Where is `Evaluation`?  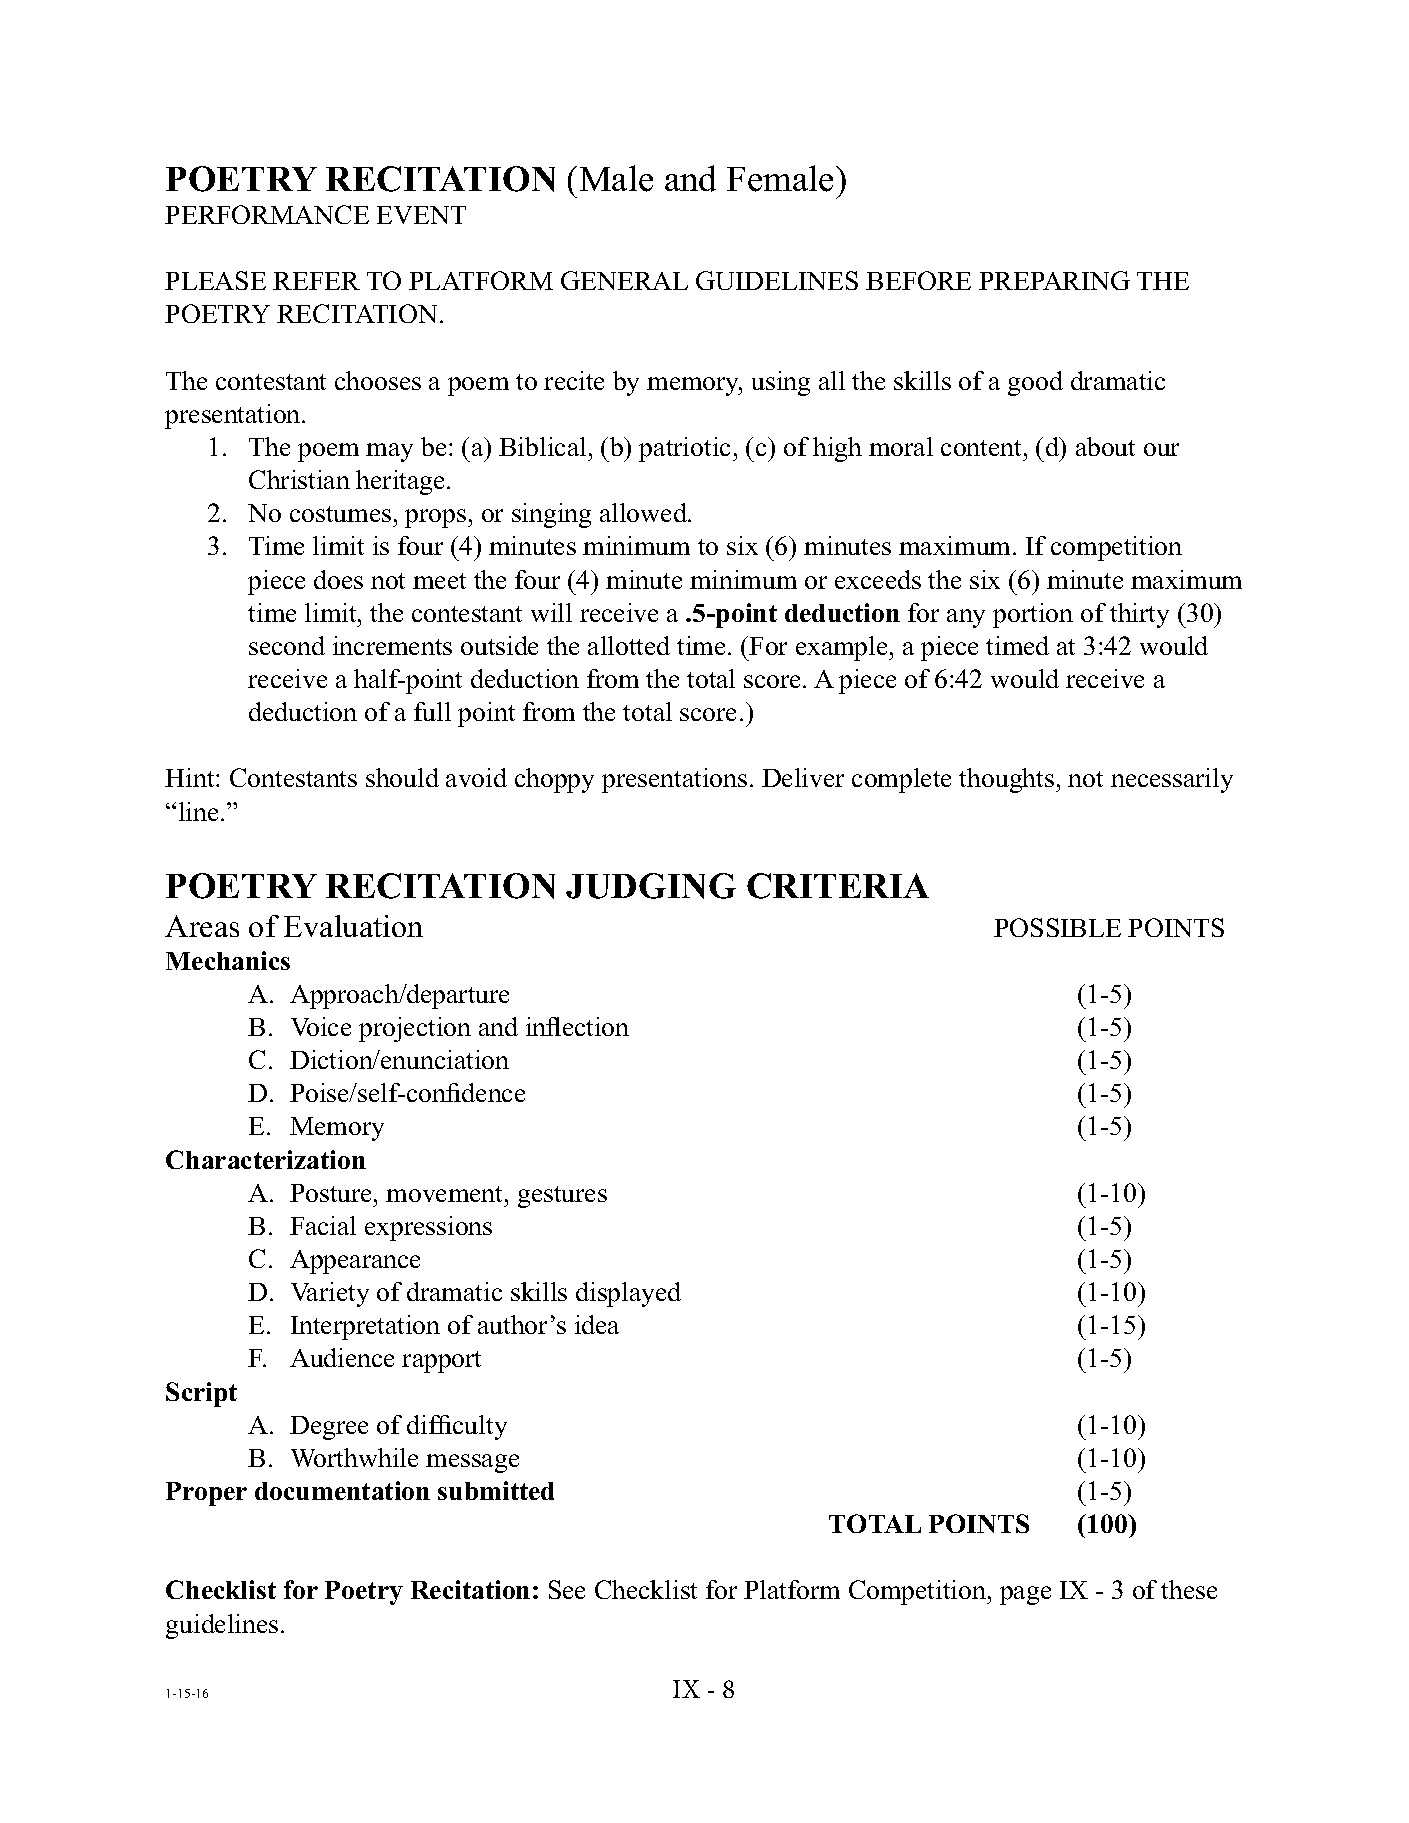 Evaluation is located at coordinates (353, 926).
